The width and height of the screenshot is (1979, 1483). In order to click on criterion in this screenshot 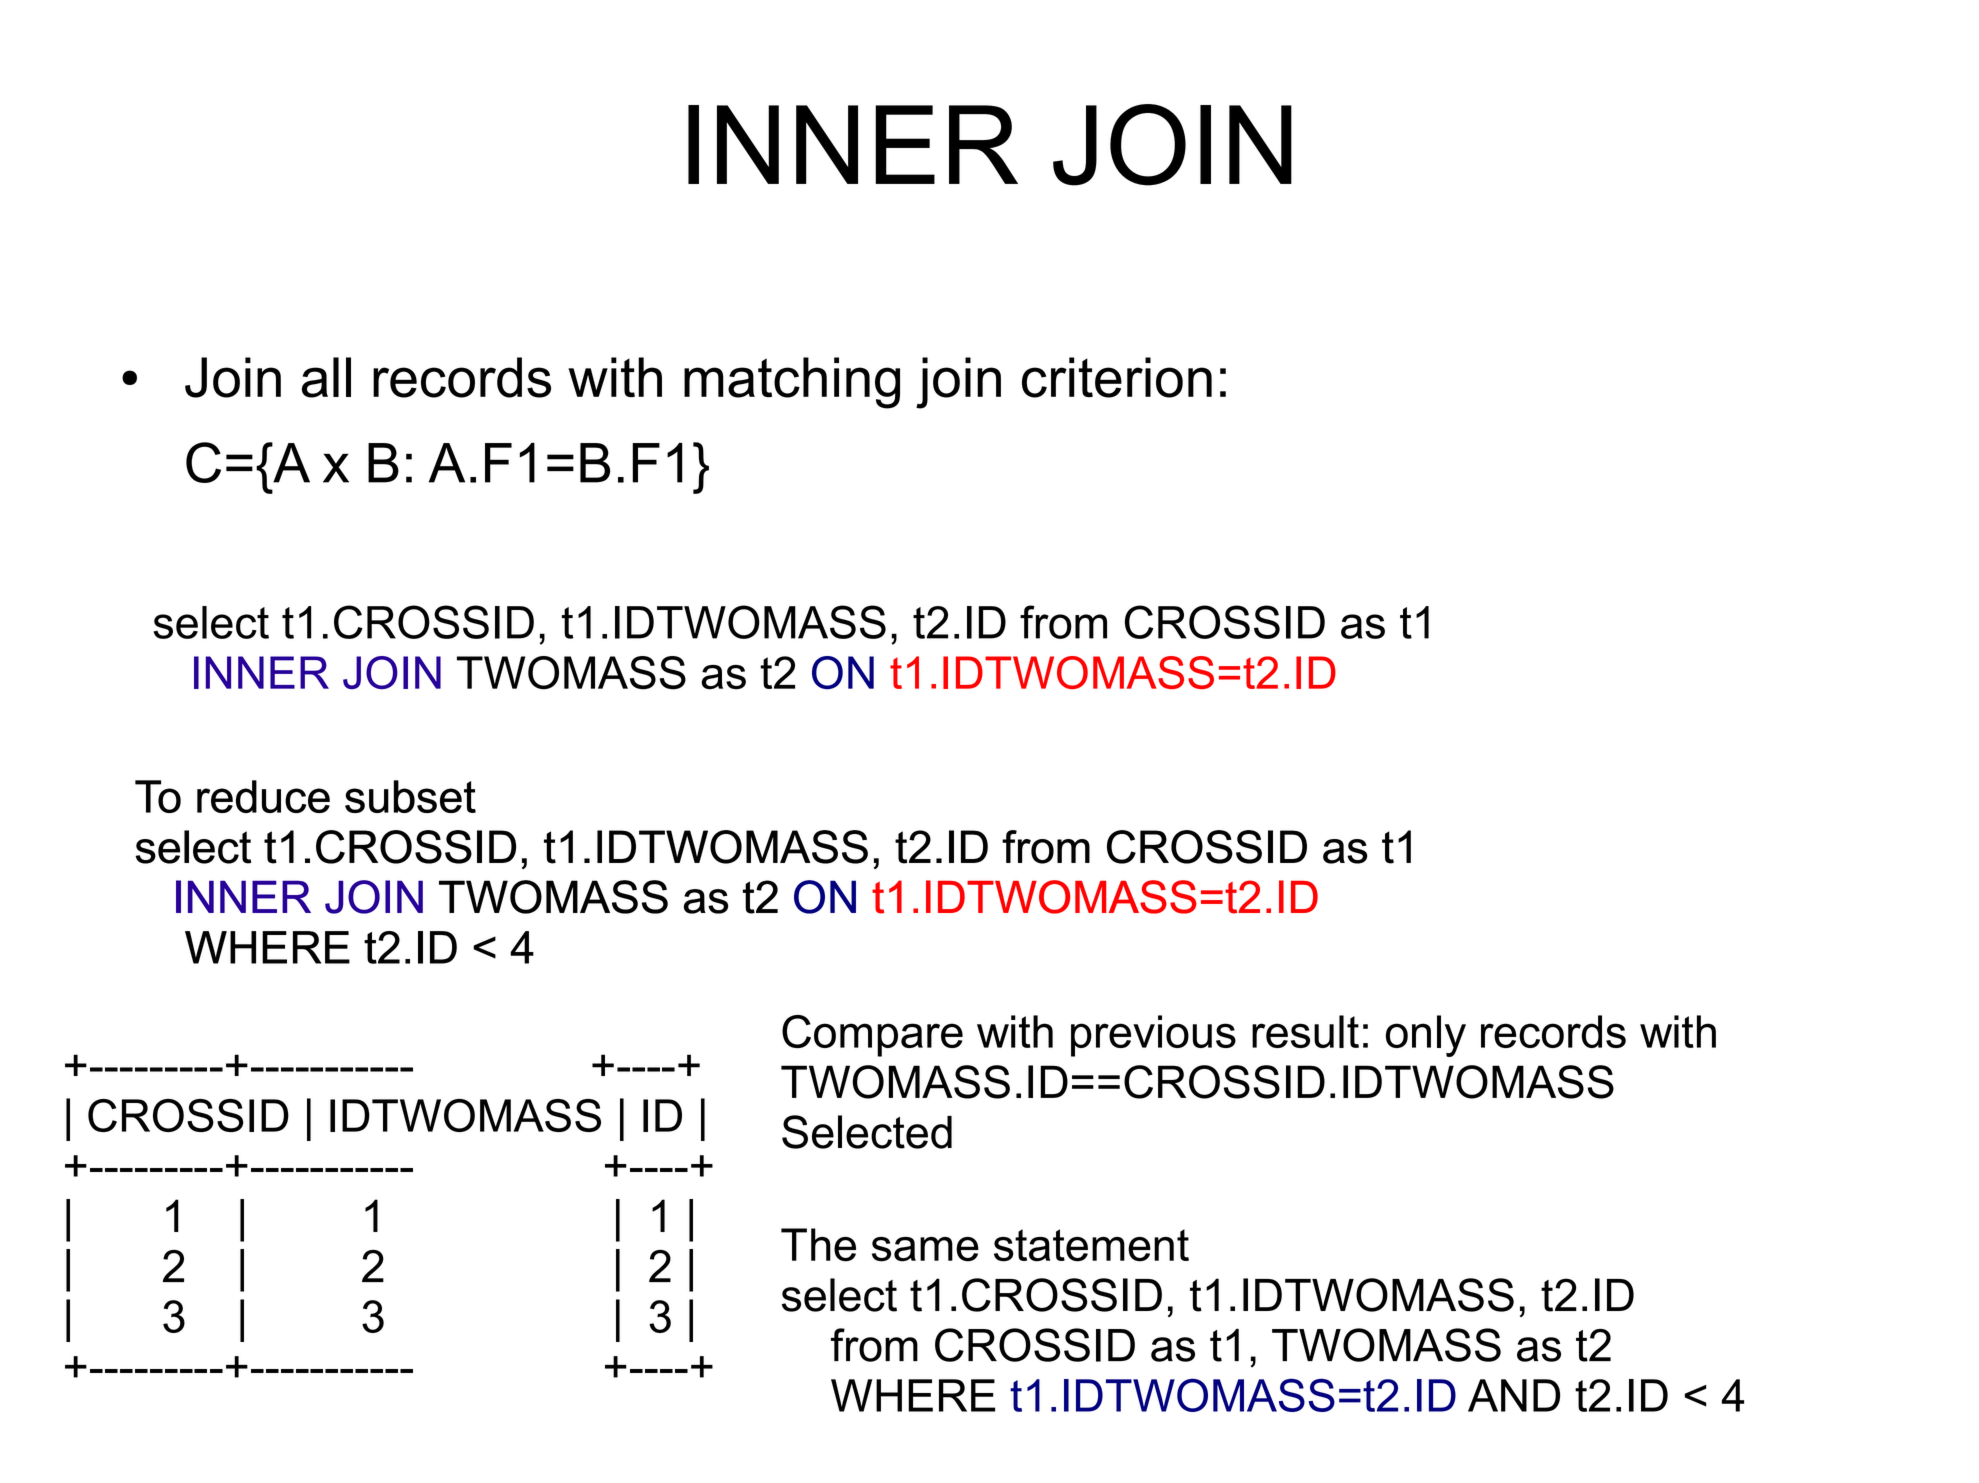, I will do `click(1117, 377)`.
